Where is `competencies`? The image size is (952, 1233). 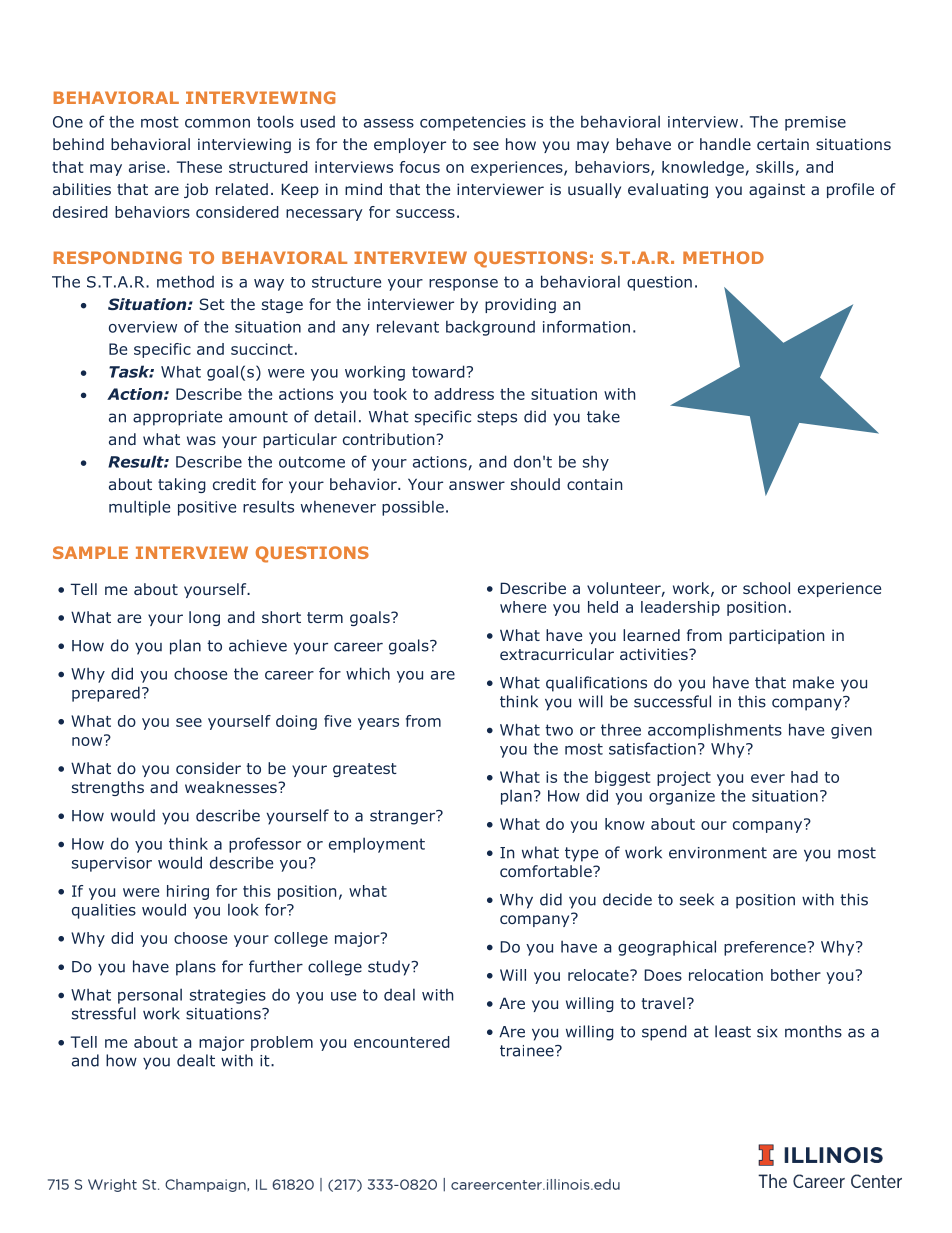
competencies is located at coordinates (473, 123).
